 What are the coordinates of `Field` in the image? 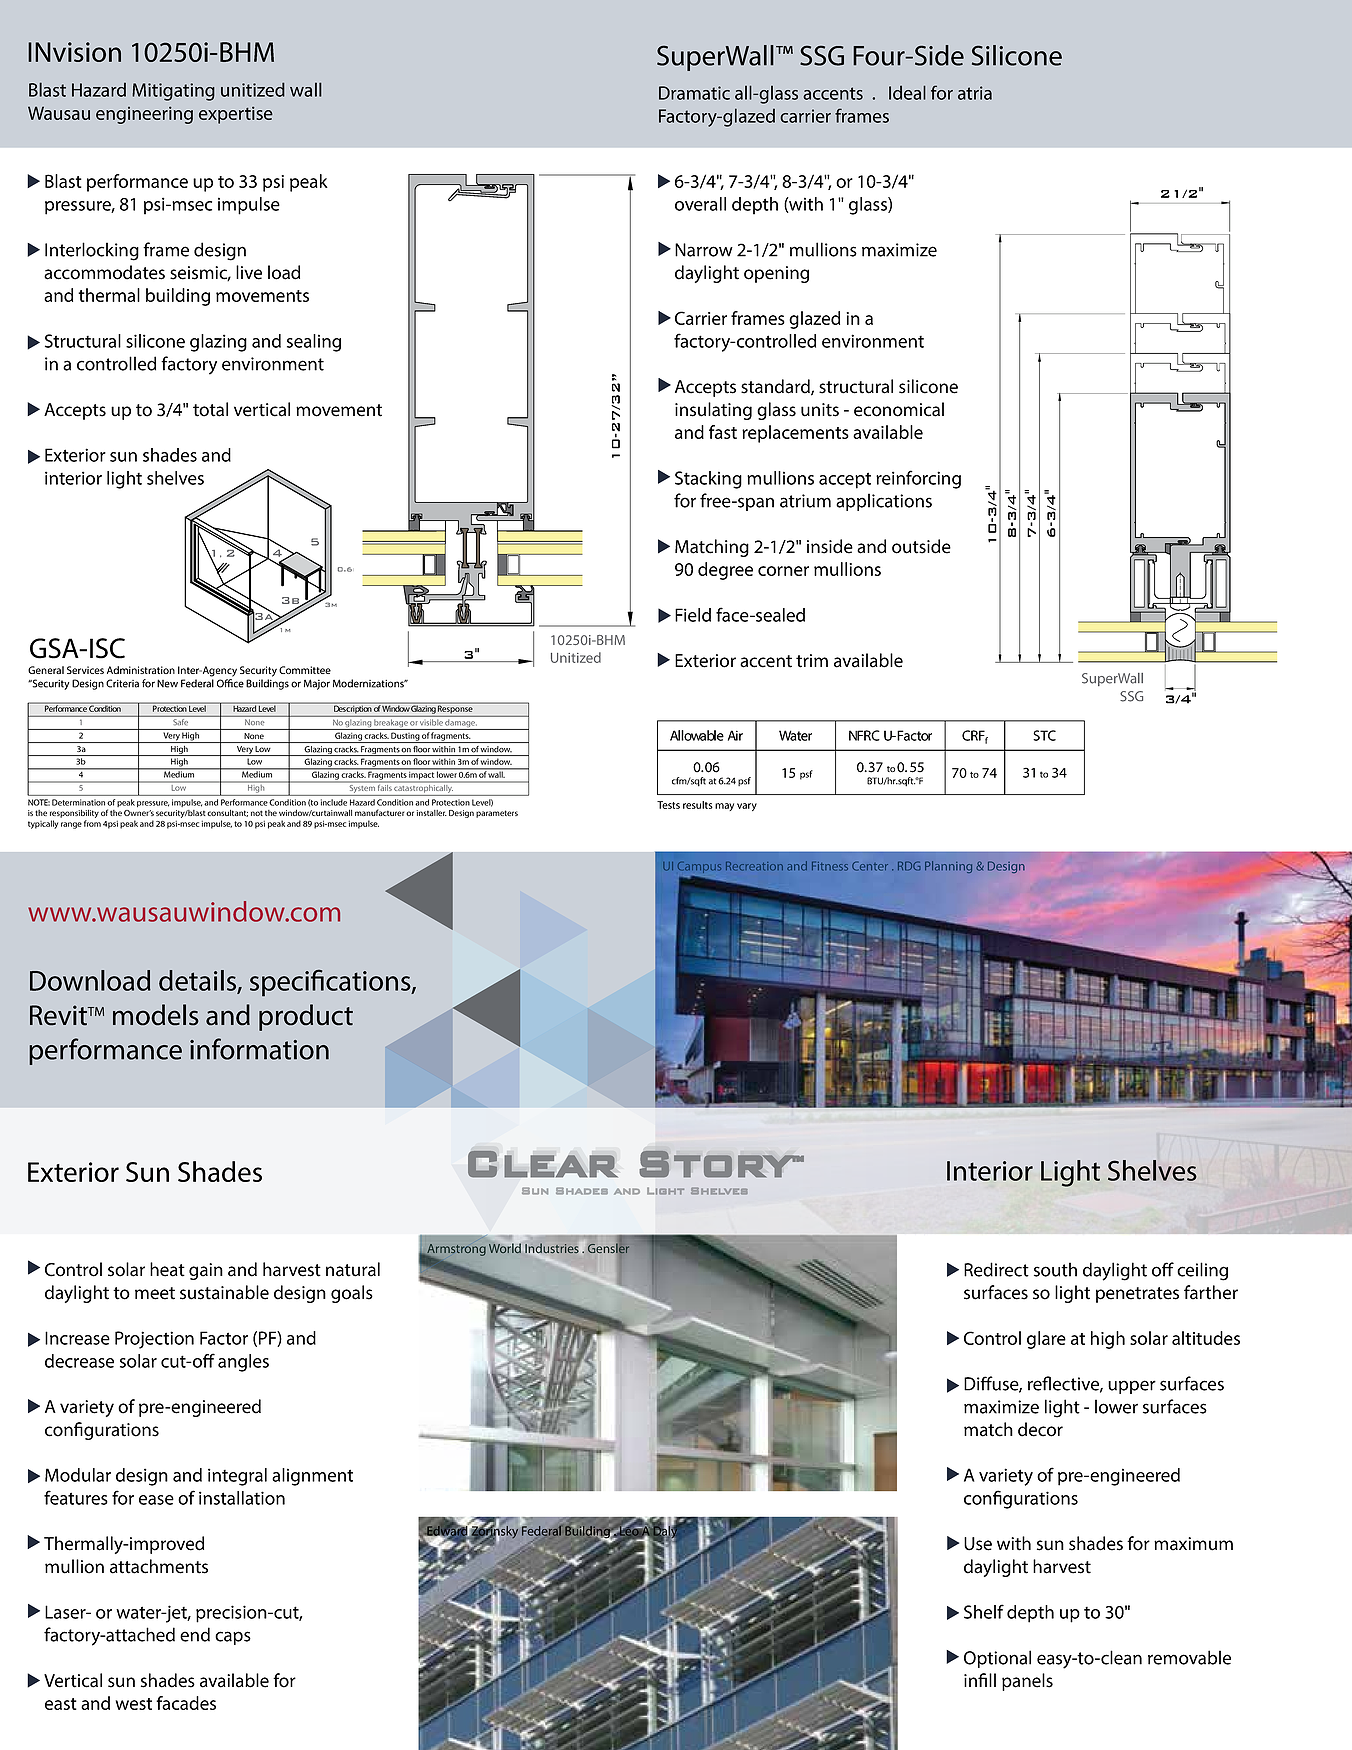 It's located at (693, 615).
